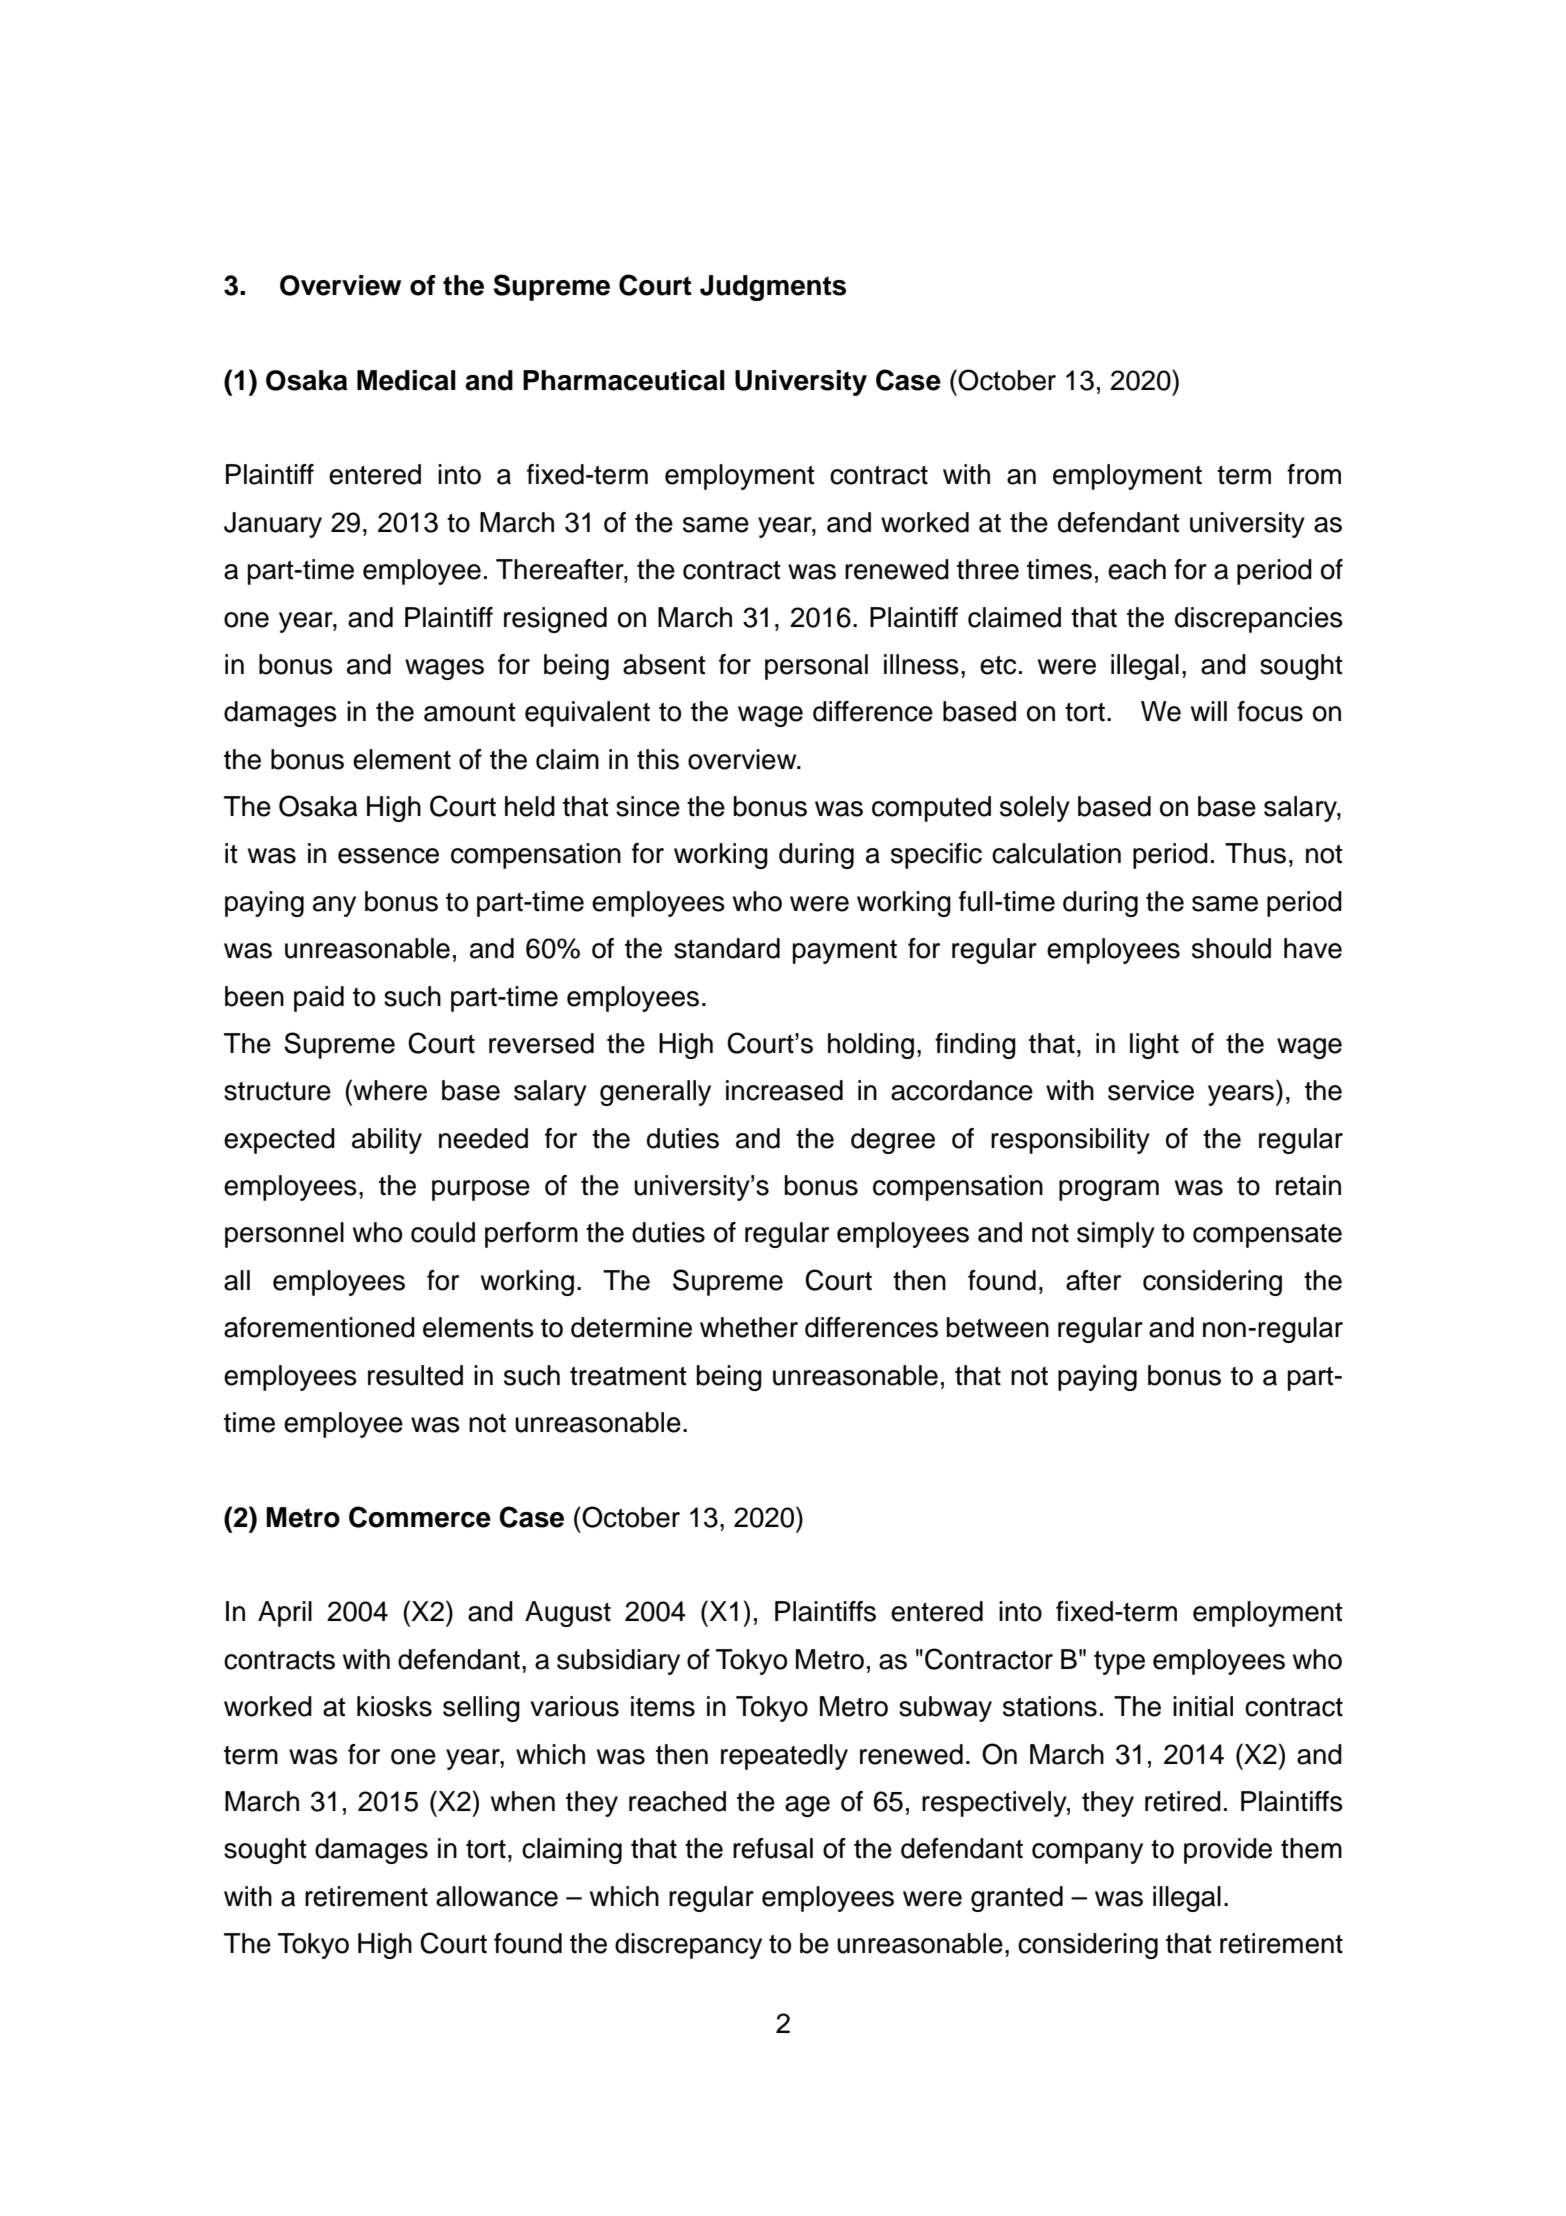 The image size is (1566, 2216). Describe the element at coordinates (773, 1848) in the image. I see `refusal` at that location.
